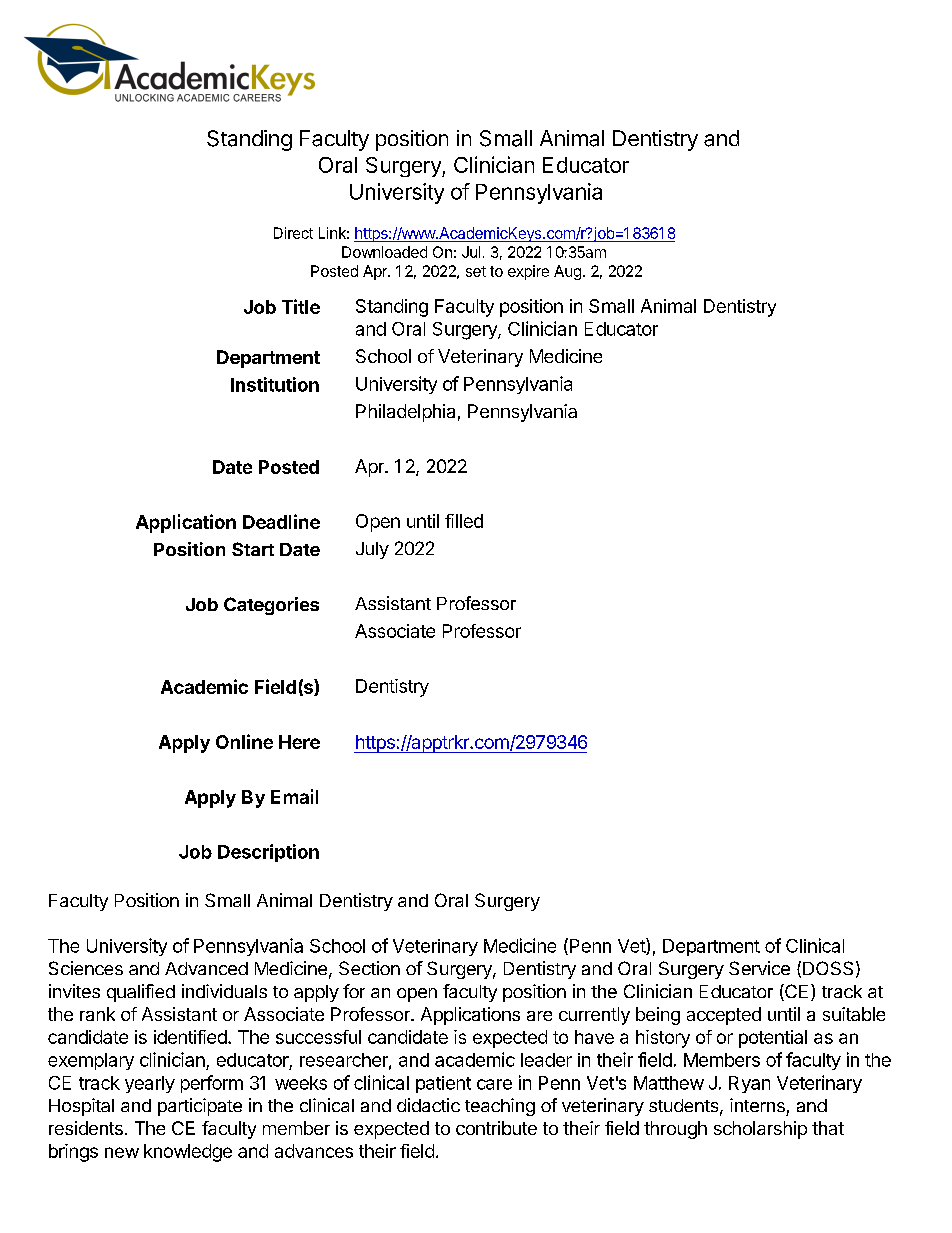 This page has height=1233, width=952. Describe the element at coordinates (293, 233) in the page. I see `Direct` at that location.
